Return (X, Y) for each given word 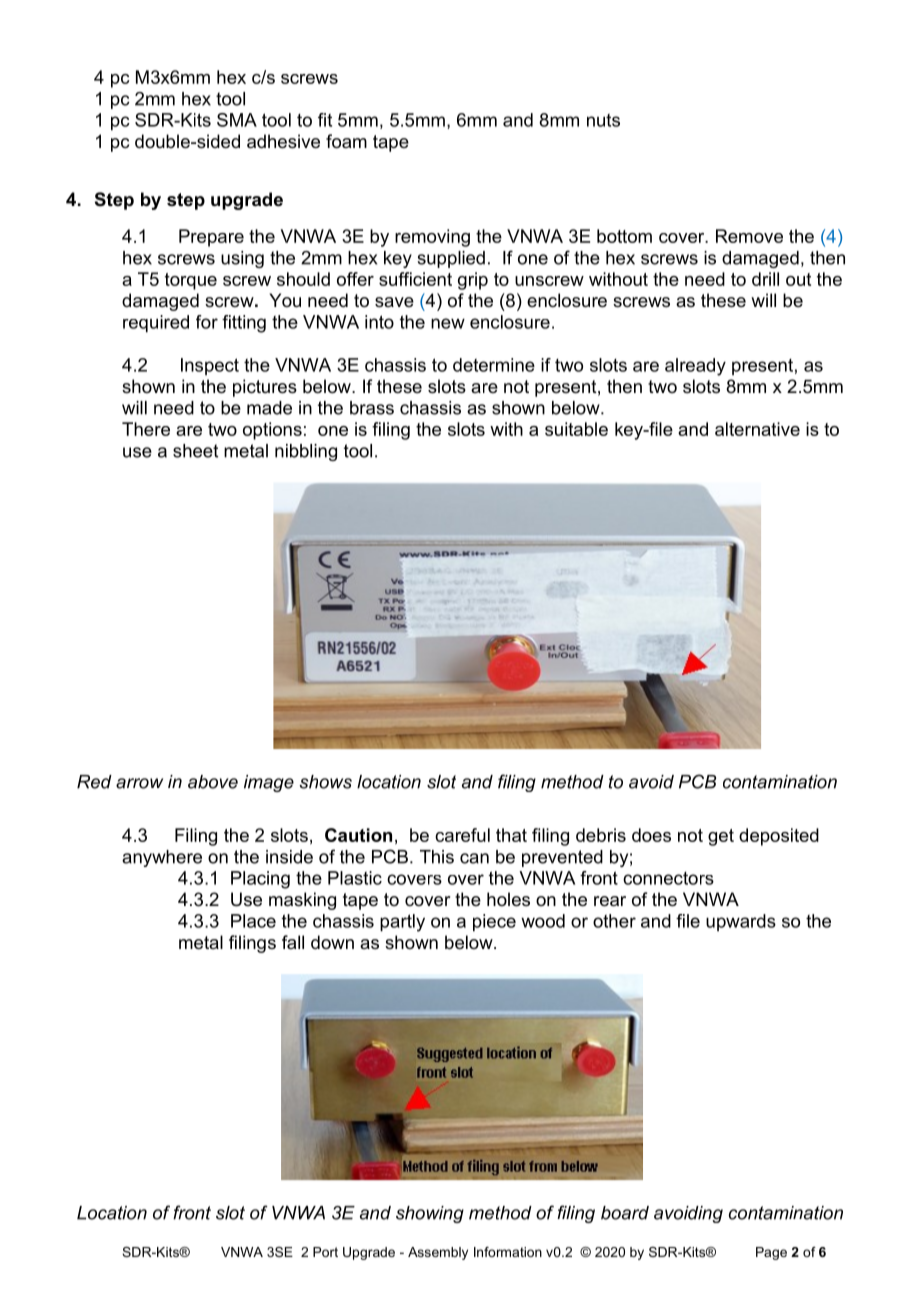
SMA (237, 120)
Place (253, 921)
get (721, 837)
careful (462, 835)
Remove (749, 236)
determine (494, 365)
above (213, 782)
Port (325, 1252)
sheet (195, 451)
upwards (741, 922)
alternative (757, 429)
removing (432, 238)
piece (494, 923)
